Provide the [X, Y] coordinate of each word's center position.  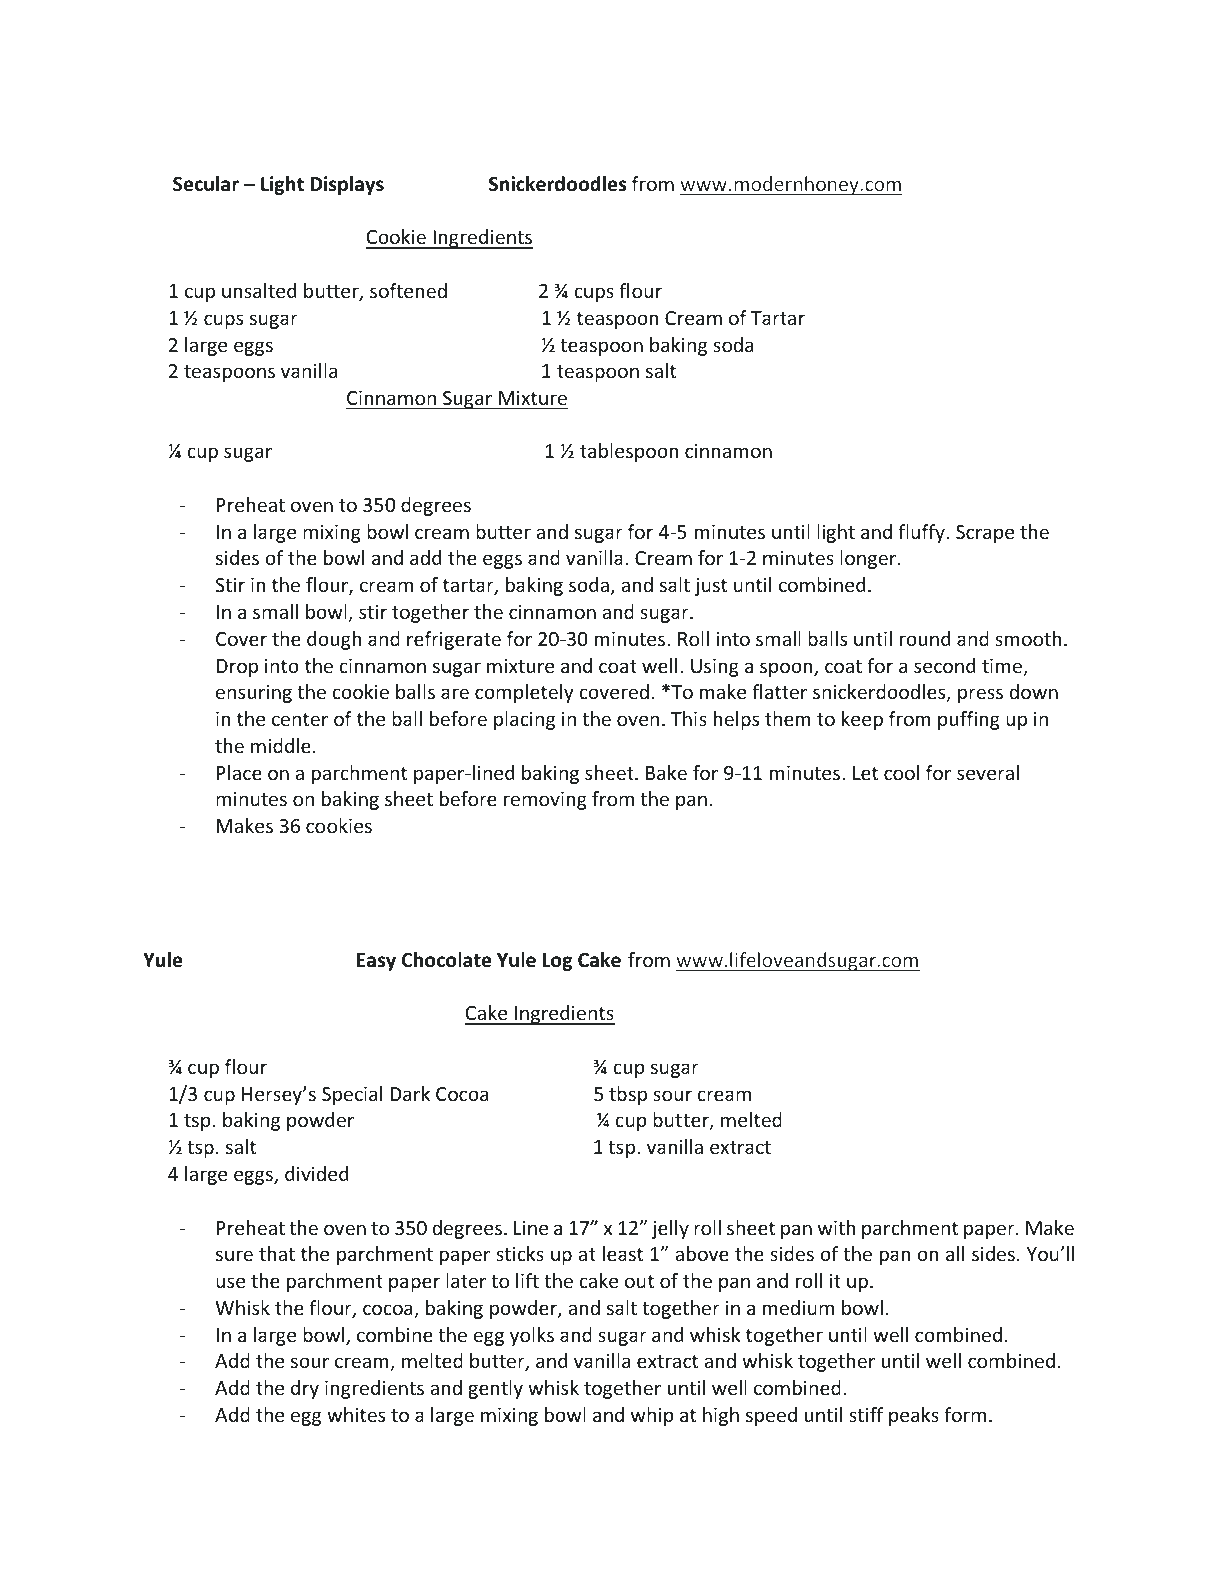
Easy [376, 962]
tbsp [628, 1095]
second [944, 665]
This [689, 718]
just [711, 587]
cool [901, 772]
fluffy [922, 533]
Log [557, 962]
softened [408, 290]
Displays [347, 185]
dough [334, 640]
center [300, 719]
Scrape [985, 534]
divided [316, 1173]
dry [305, 1389]
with [837, 1227]
